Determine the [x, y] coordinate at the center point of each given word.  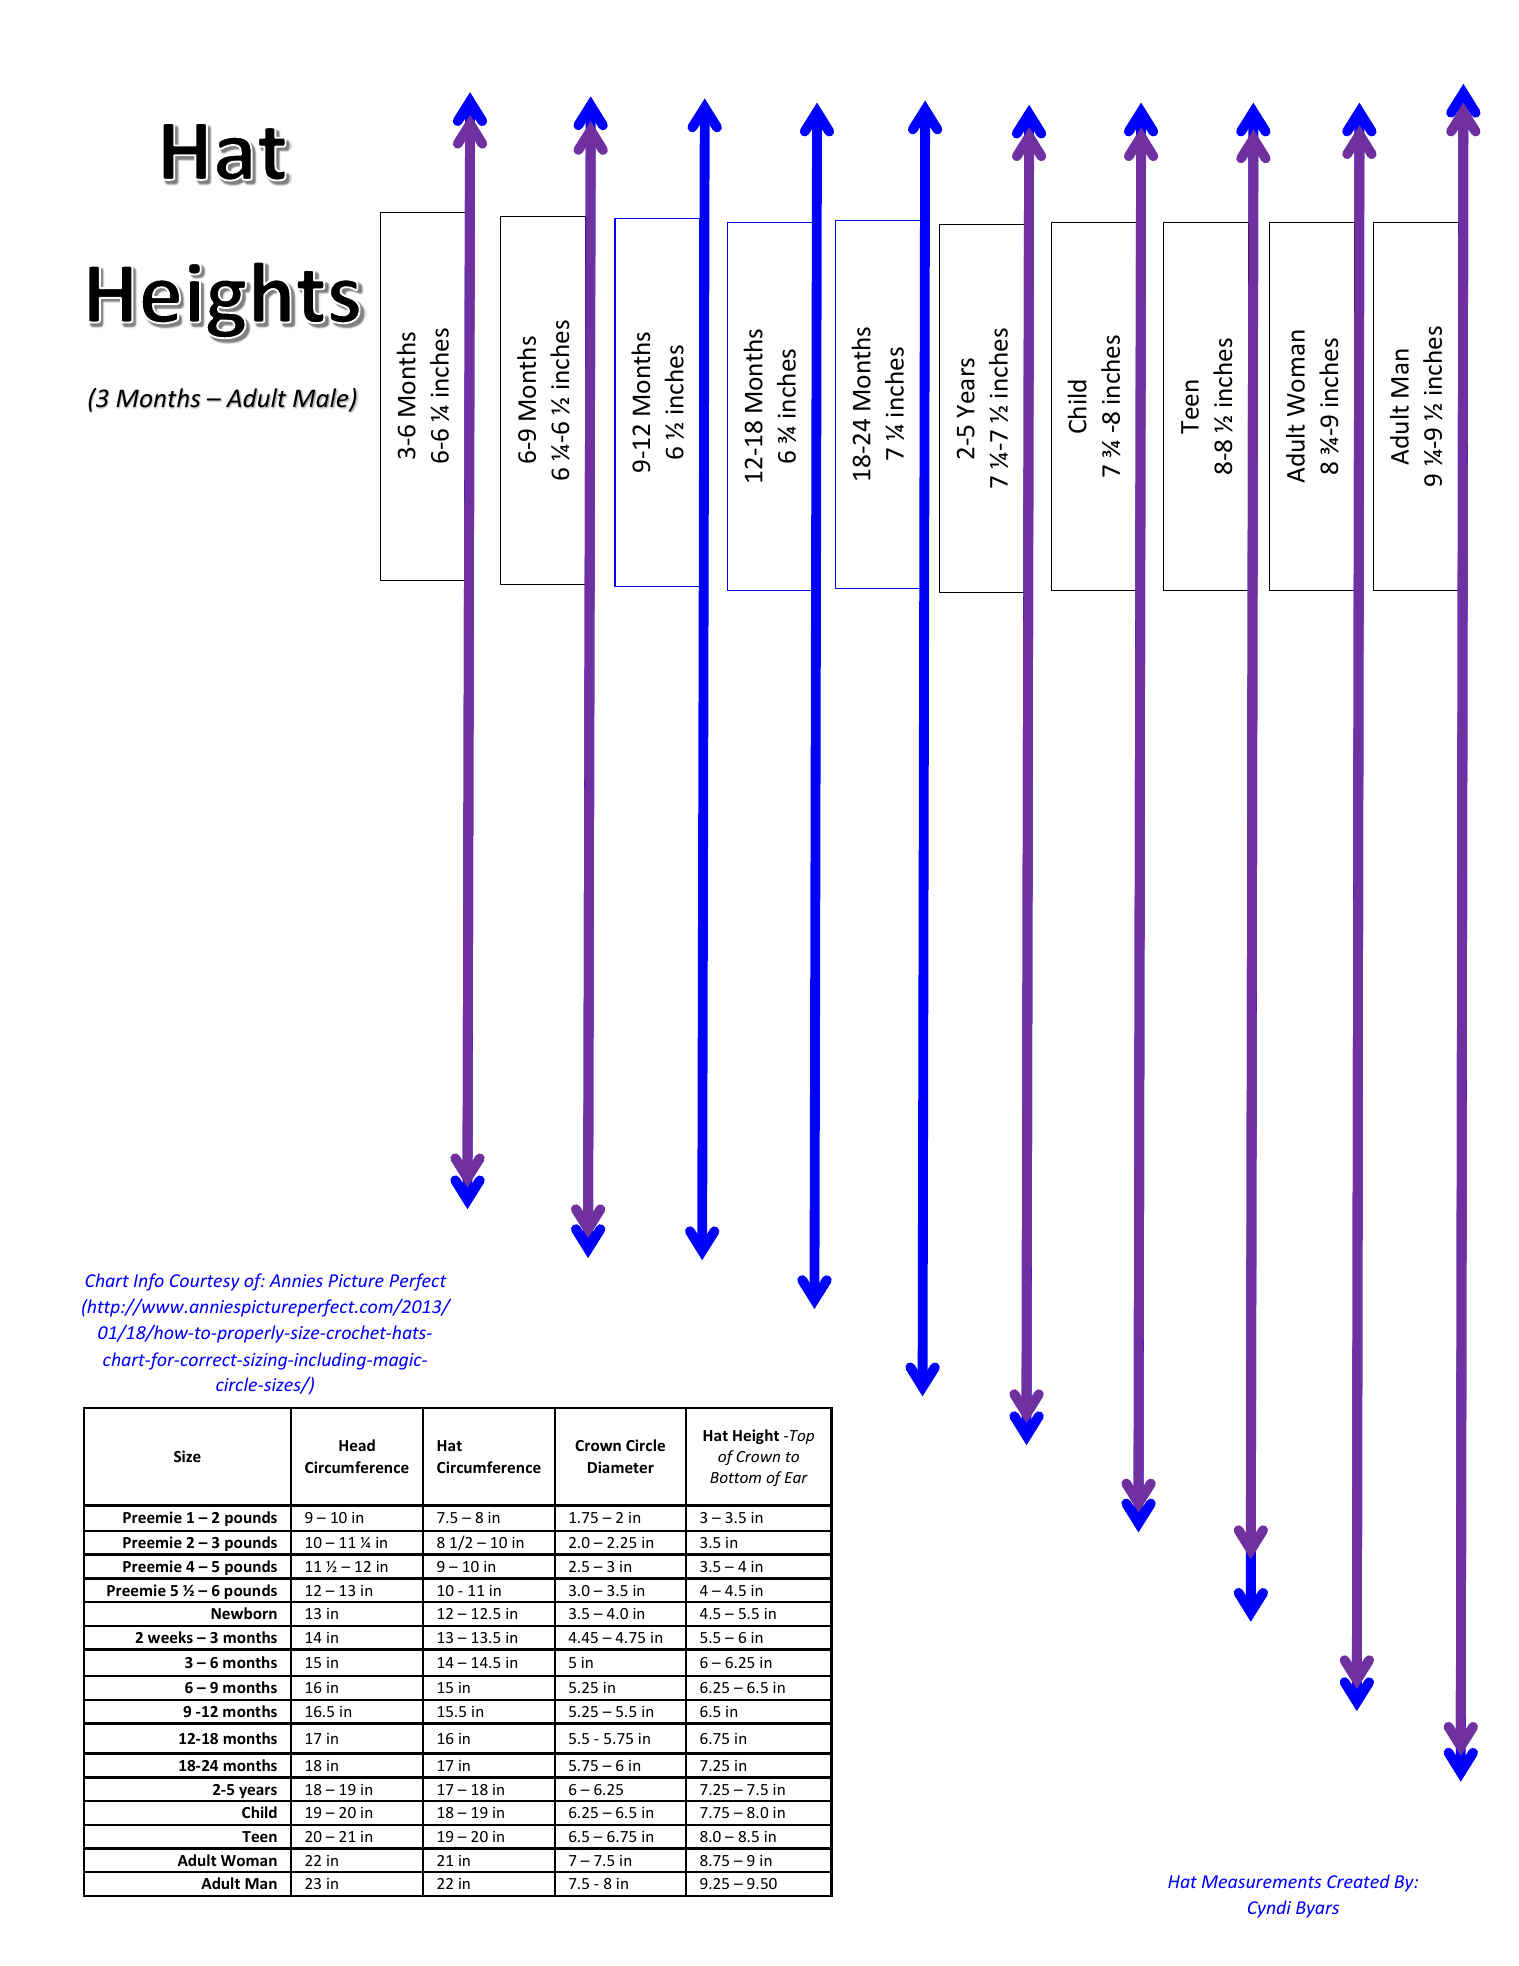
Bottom [735, 1477]
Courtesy [205, 1282]
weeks [170, 1637]
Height [756, 1436]
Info [149, 1282]
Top [802, 1437]
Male [322, 399]
